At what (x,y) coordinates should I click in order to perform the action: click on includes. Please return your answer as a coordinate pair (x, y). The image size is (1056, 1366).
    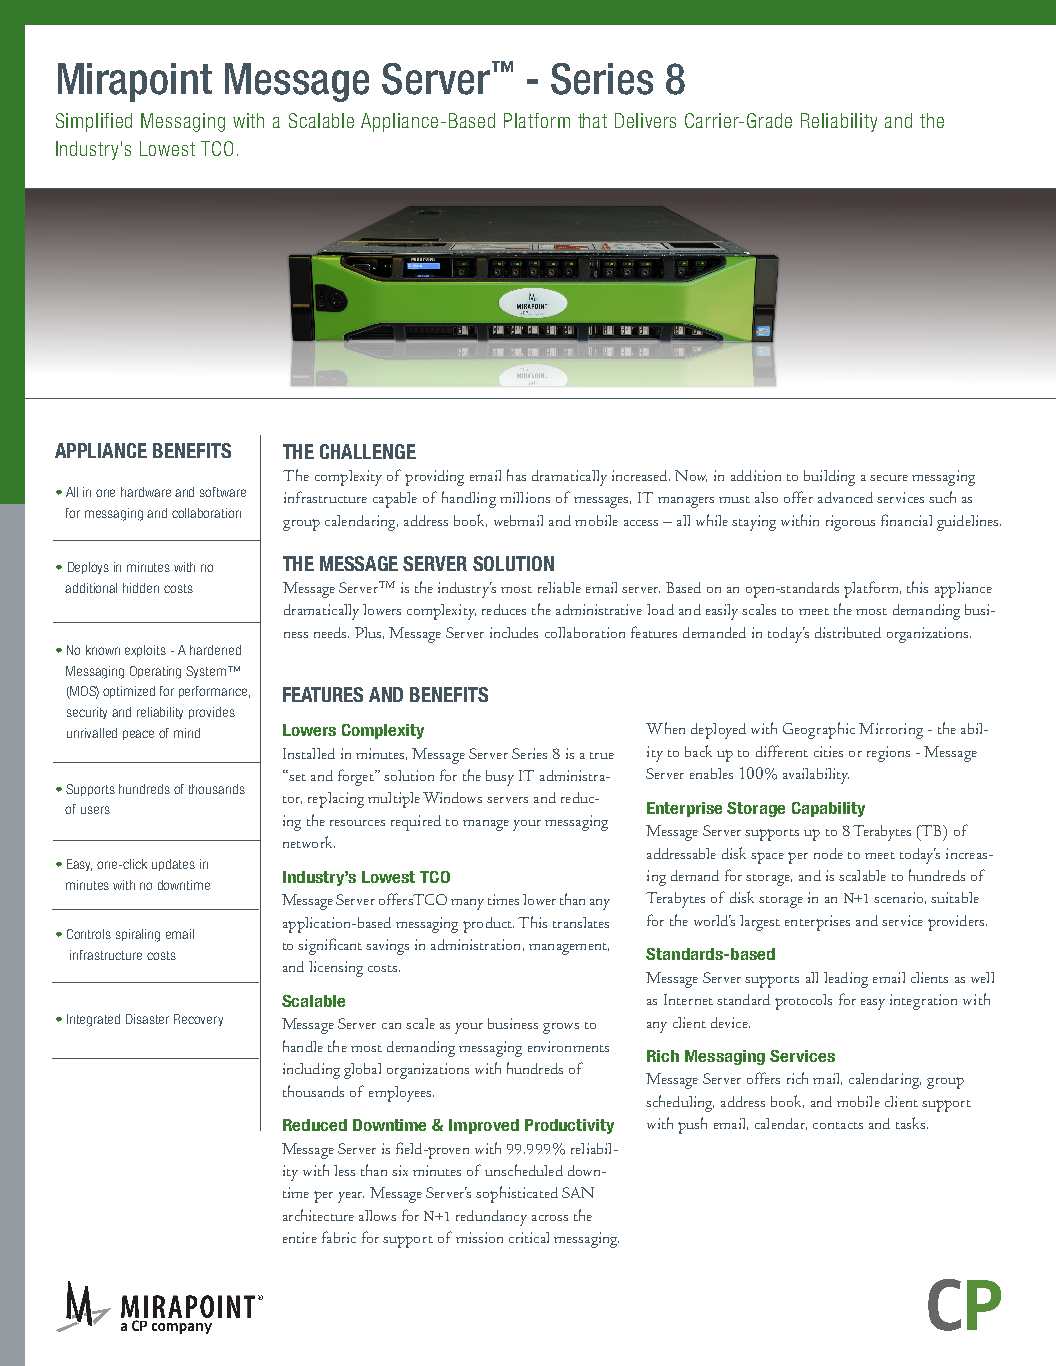
    Looking at the image, I should click on (514, 632).
